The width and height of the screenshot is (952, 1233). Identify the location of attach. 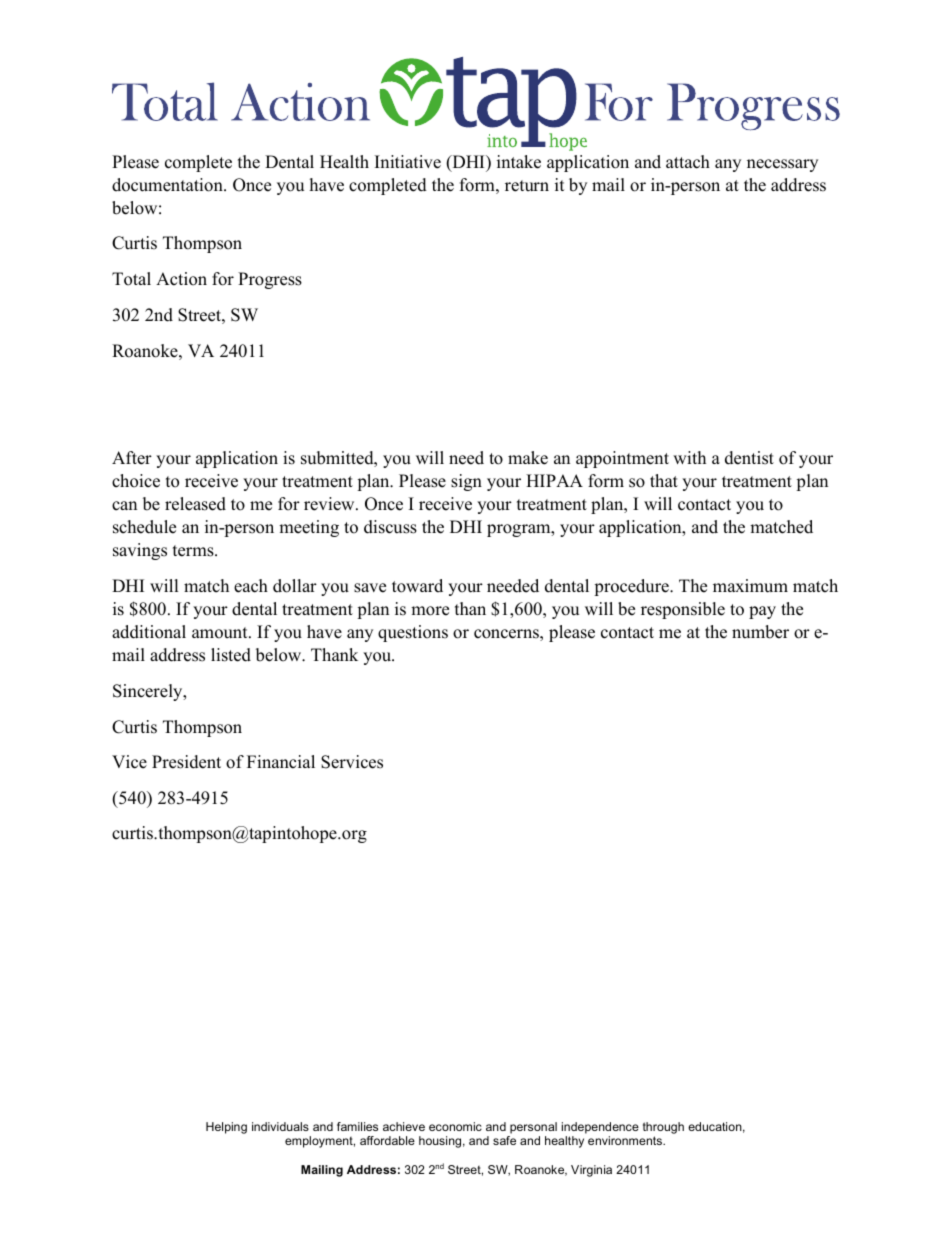
(688, 162).
